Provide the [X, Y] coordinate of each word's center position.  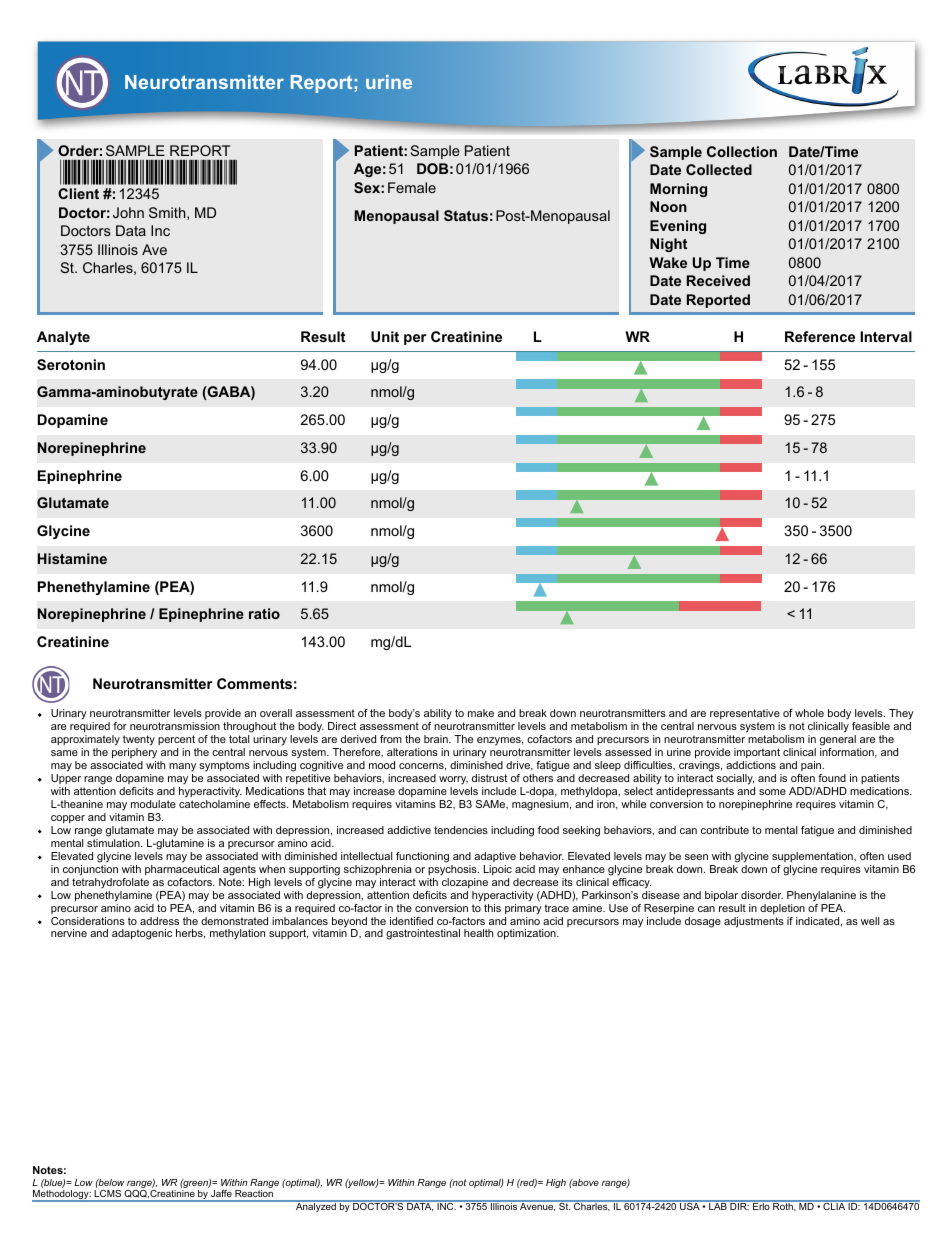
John [128, 212]
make [481, 713]
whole [809, 713]
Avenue [537, 1206]
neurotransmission [175, 726]
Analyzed [316, 1206]
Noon [668, 206]
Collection [742, 151]
